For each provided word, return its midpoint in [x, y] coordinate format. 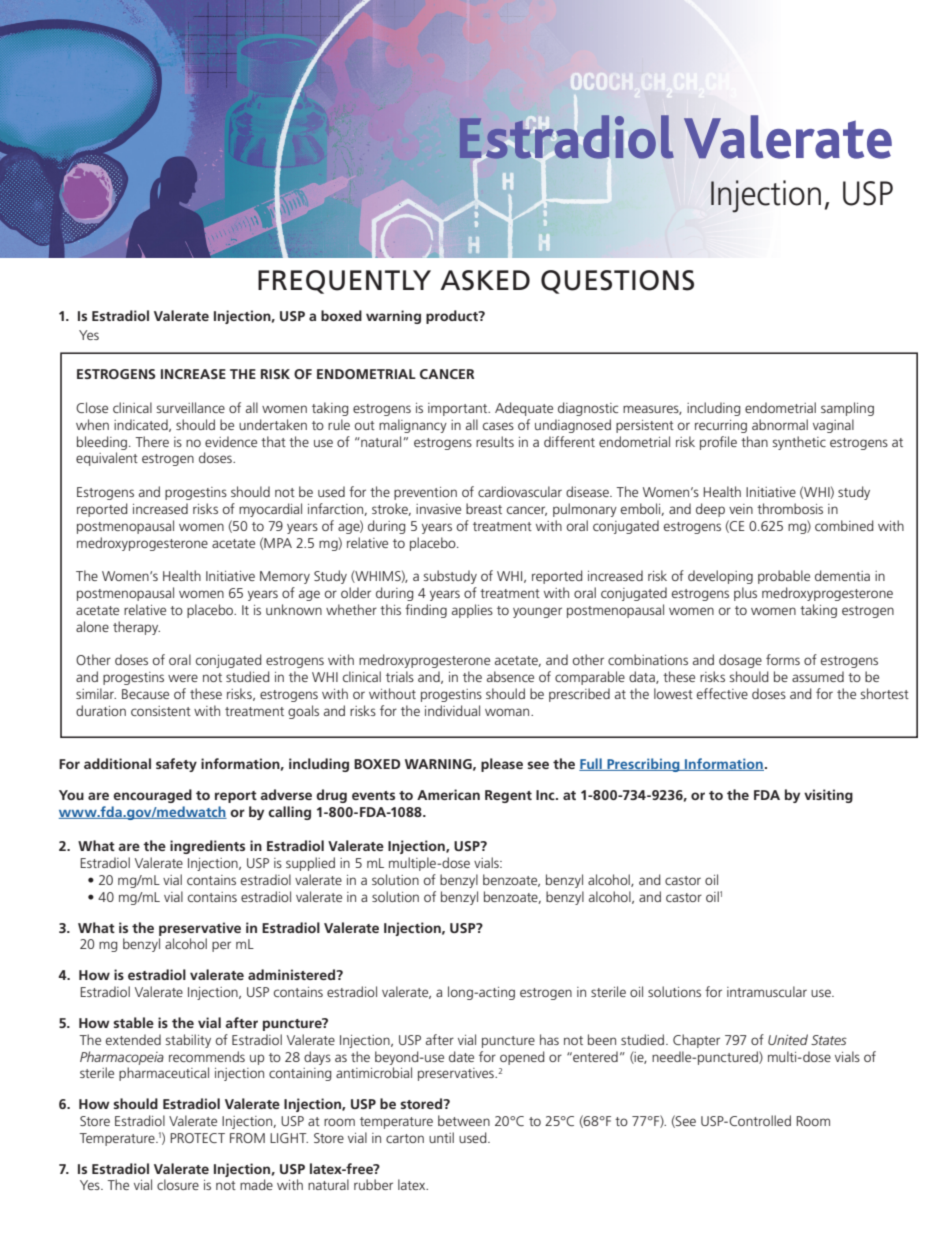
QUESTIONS [617, 282]
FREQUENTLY [344, 282]
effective [722, 693]
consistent [161, 711]
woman [508, 712]
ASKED [485, 280]
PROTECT [197, 1138]
